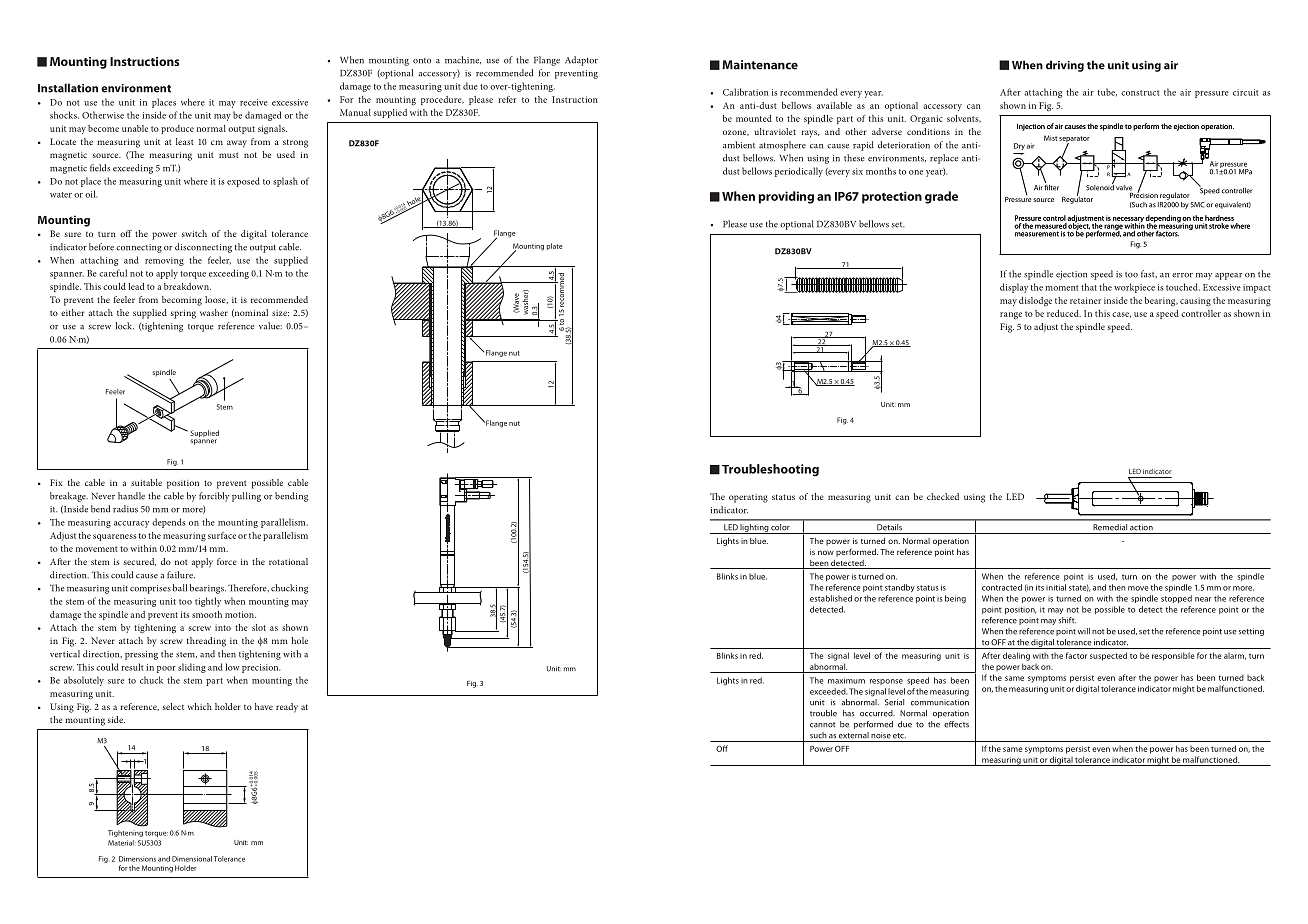 The image size is (1308, 924). Describe the element at coordinates (943, 496) in the screenshot. I see `checked` at that location.
